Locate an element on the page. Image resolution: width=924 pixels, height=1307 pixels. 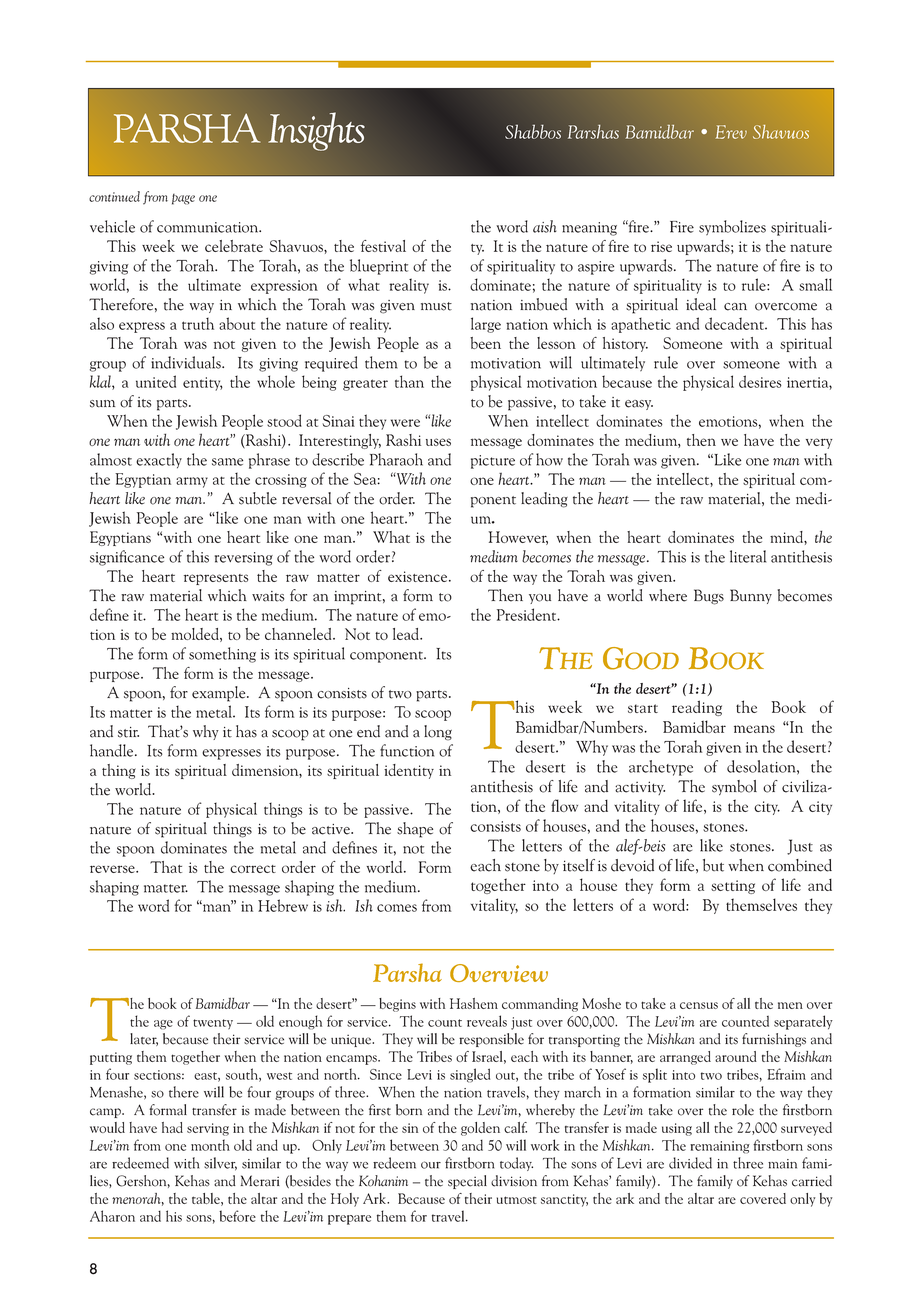
page is located at coordinates (183, 199).
